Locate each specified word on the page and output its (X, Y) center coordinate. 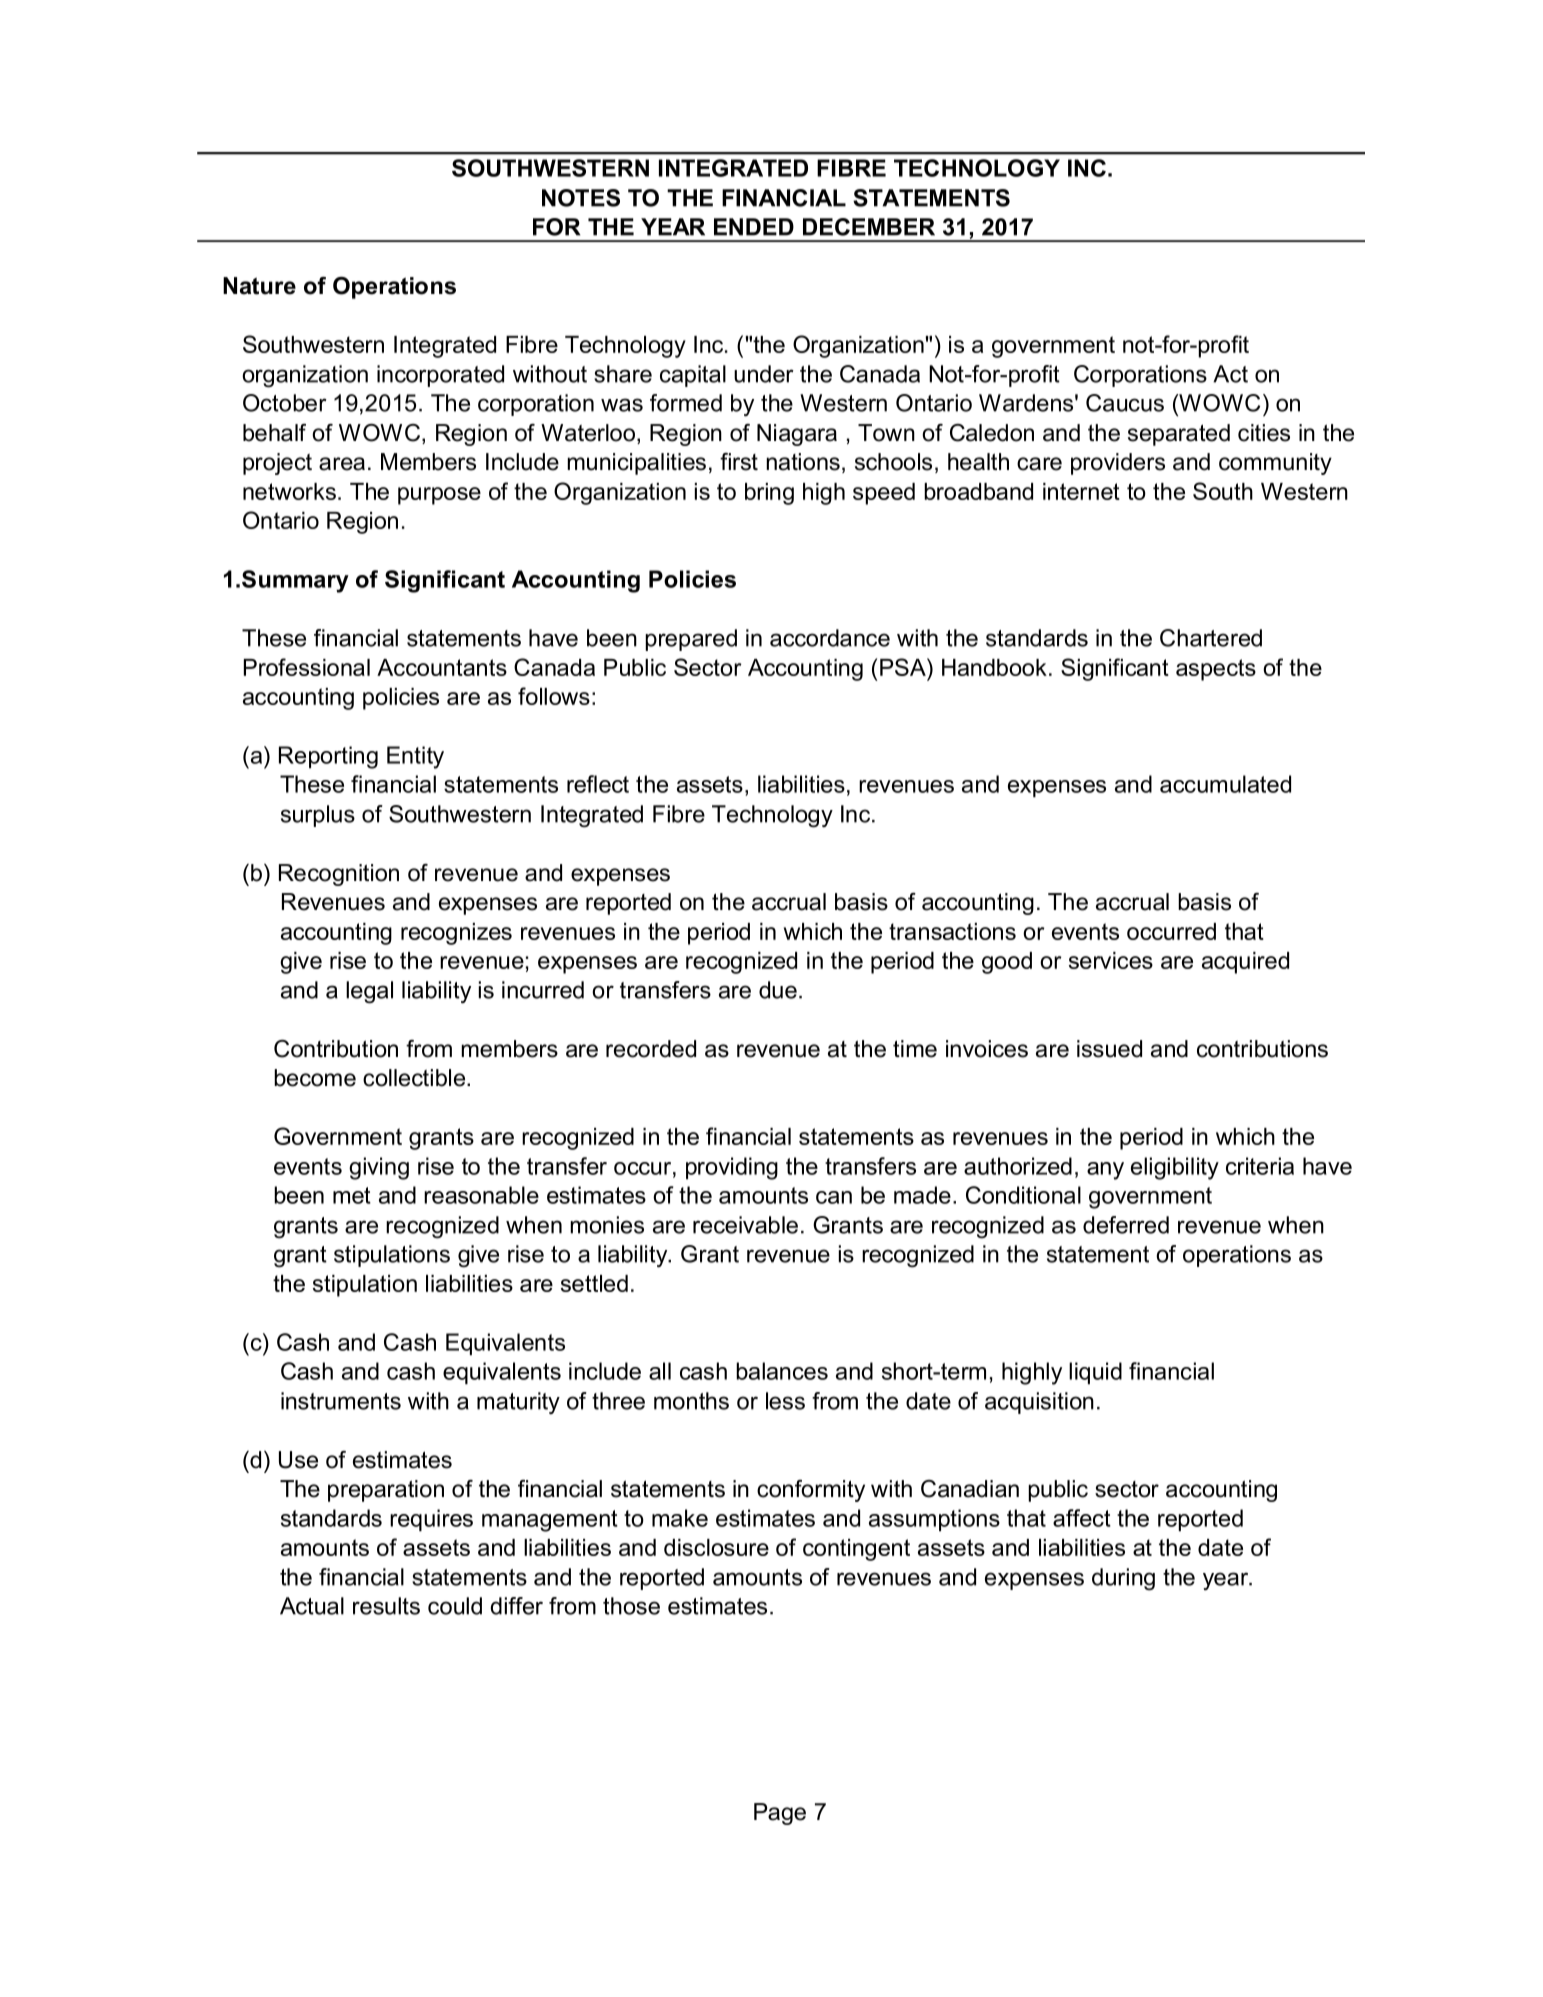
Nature (259, 286)
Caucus (1125, 403)
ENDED (754, 227)
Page (780, 1814)
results (386, 1606)
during (1123, 1579)
